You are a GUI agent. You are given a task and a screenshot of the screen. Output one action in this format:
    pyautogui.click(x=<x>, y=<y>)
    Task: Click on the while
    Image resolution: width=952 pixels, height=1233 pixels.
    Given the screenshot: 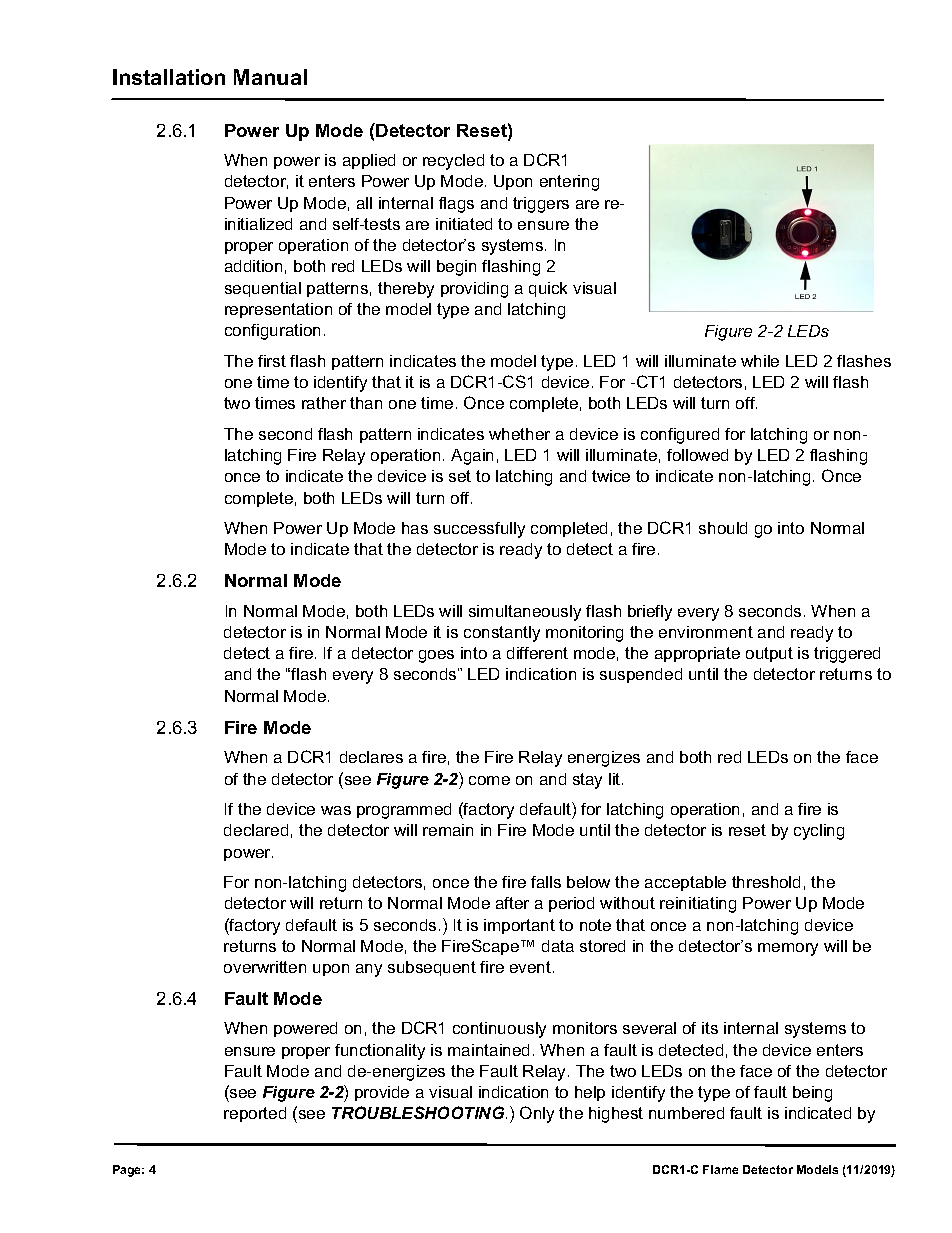 What is the action you would take?
    pyautogui.click(x=760, y=361)
